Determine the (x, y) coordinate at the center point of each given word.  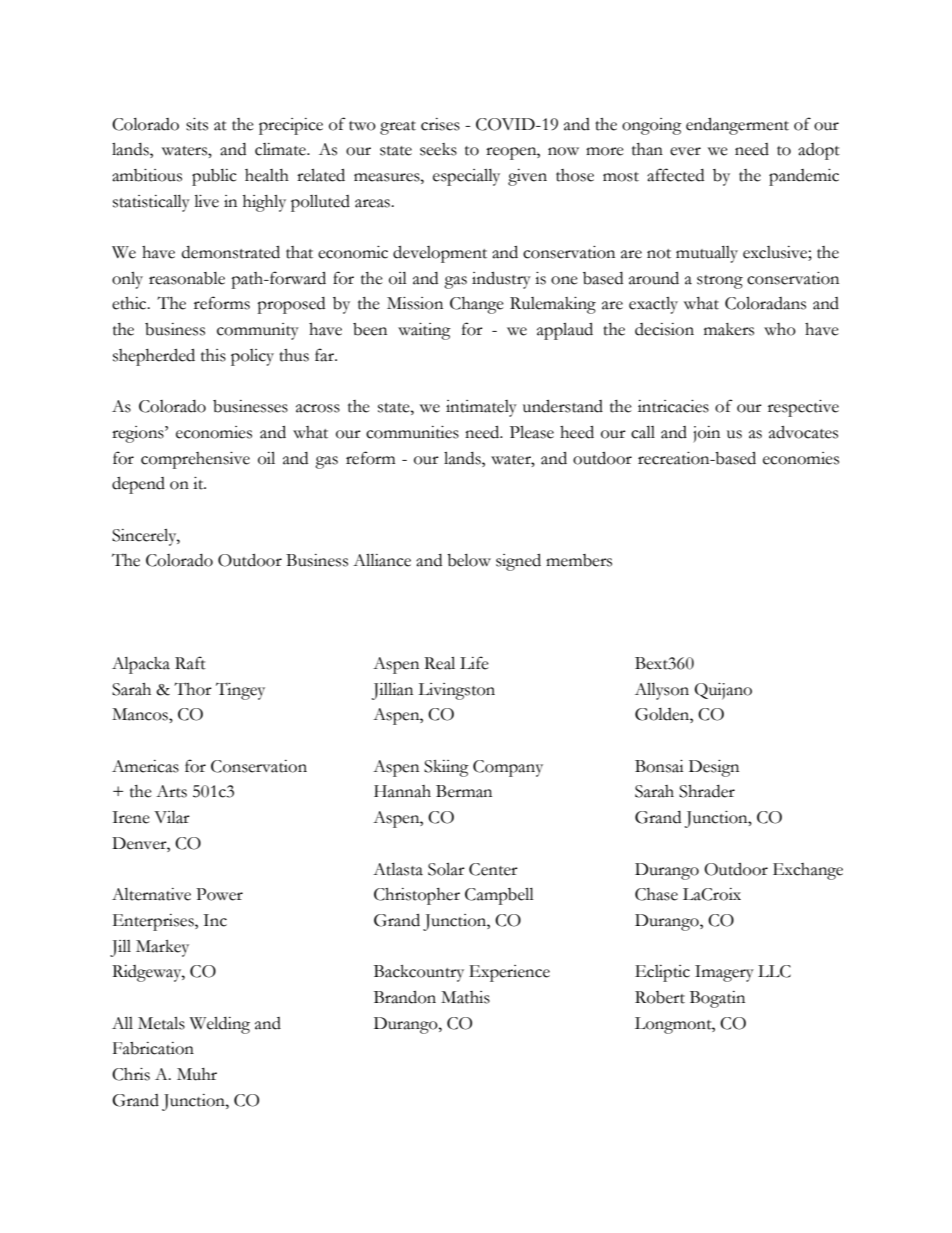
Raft (190, 663)
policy (252, 357)
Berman (464, 791)
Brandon (405, 997)
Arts (171, 791)
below (469, 560)
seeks (438, 149)
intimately (481, 408)
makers (729, 329)
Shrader (707, 791)
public (214, 177)
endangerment (737, 126)
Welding (220, 1025)
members (579, 560)
